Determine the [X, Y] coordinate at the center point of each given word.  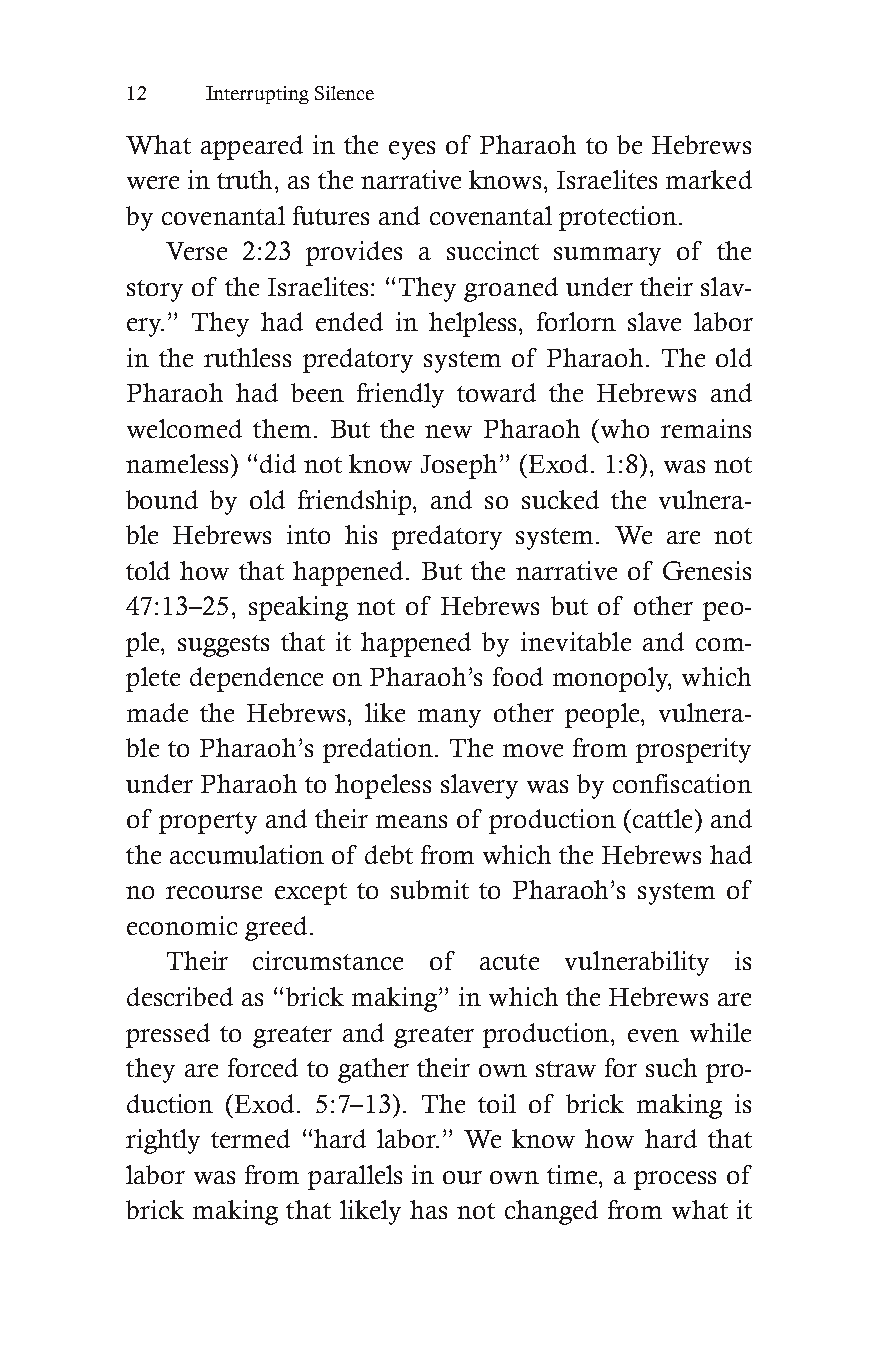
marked [709, 179]
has [428, 1209]
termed [250, 1138]
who [623, 428]
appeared [252, 147]
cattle [661, 818]
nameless [179, 463]
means [411, 821]
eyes [412, 150]
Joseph [461, 466]
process [675, 1180]
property [208, 823]
